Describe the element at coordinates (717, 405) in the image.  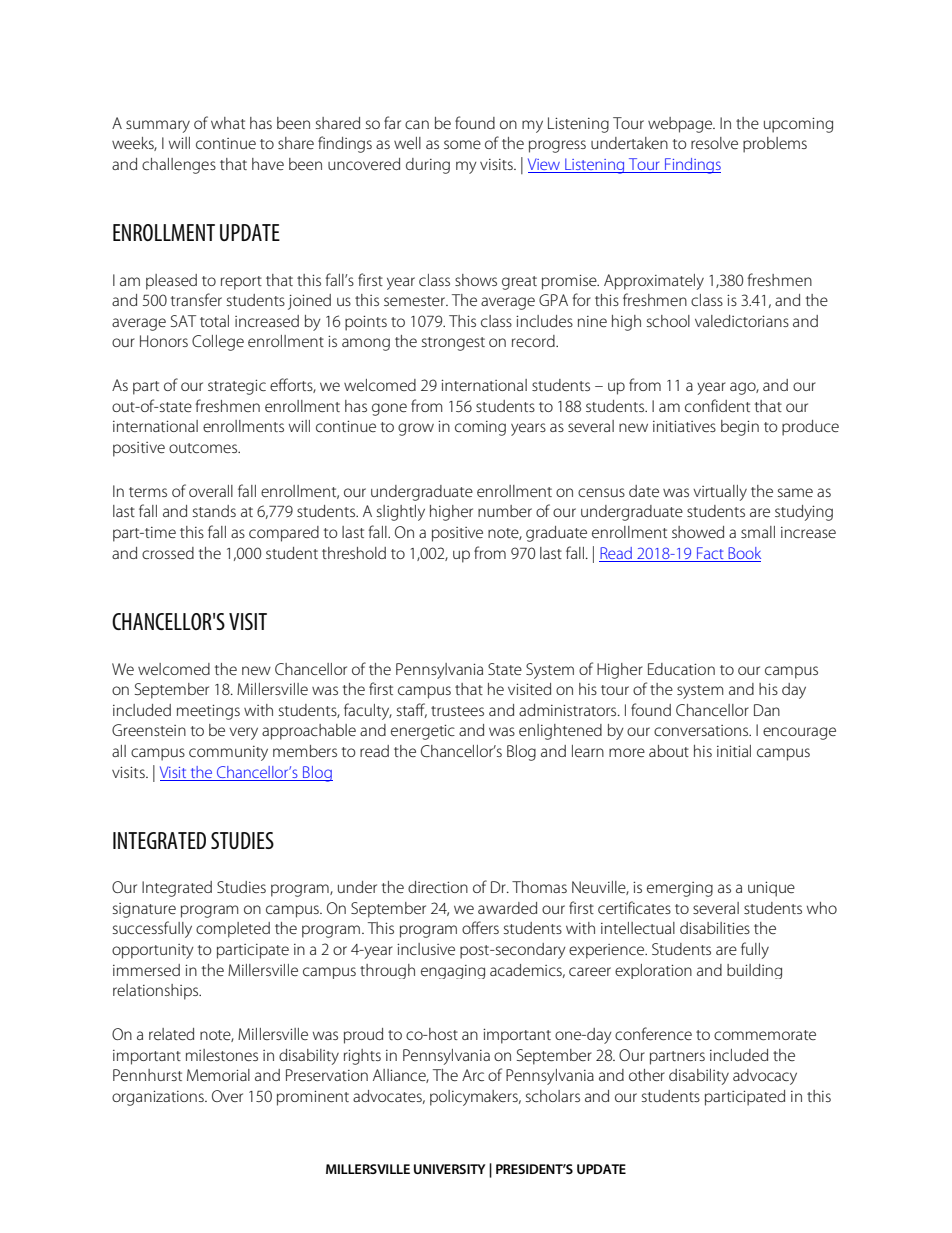
I see `confident` at that location.
